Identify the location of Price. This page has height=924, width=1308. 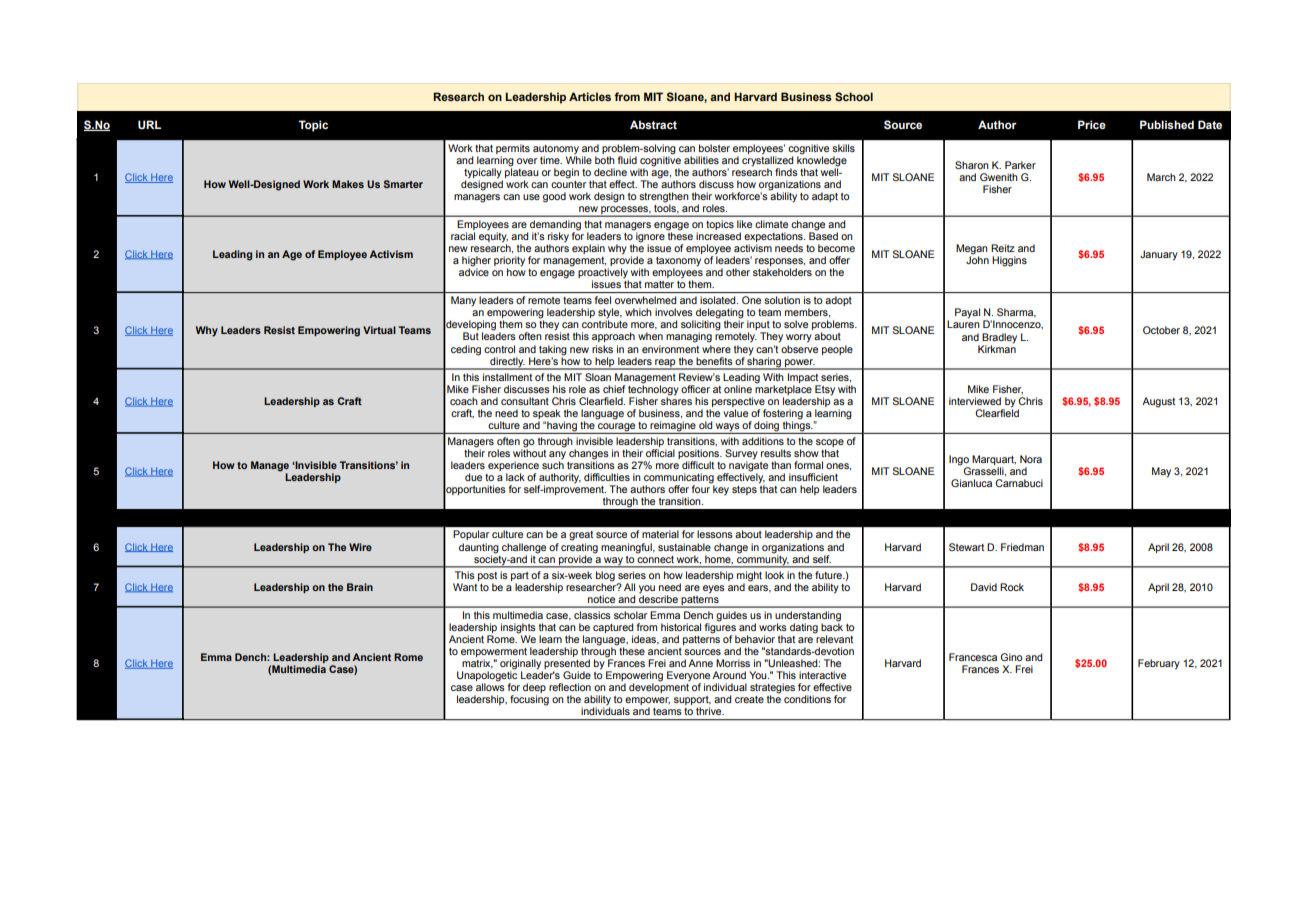
(1092, 124).
